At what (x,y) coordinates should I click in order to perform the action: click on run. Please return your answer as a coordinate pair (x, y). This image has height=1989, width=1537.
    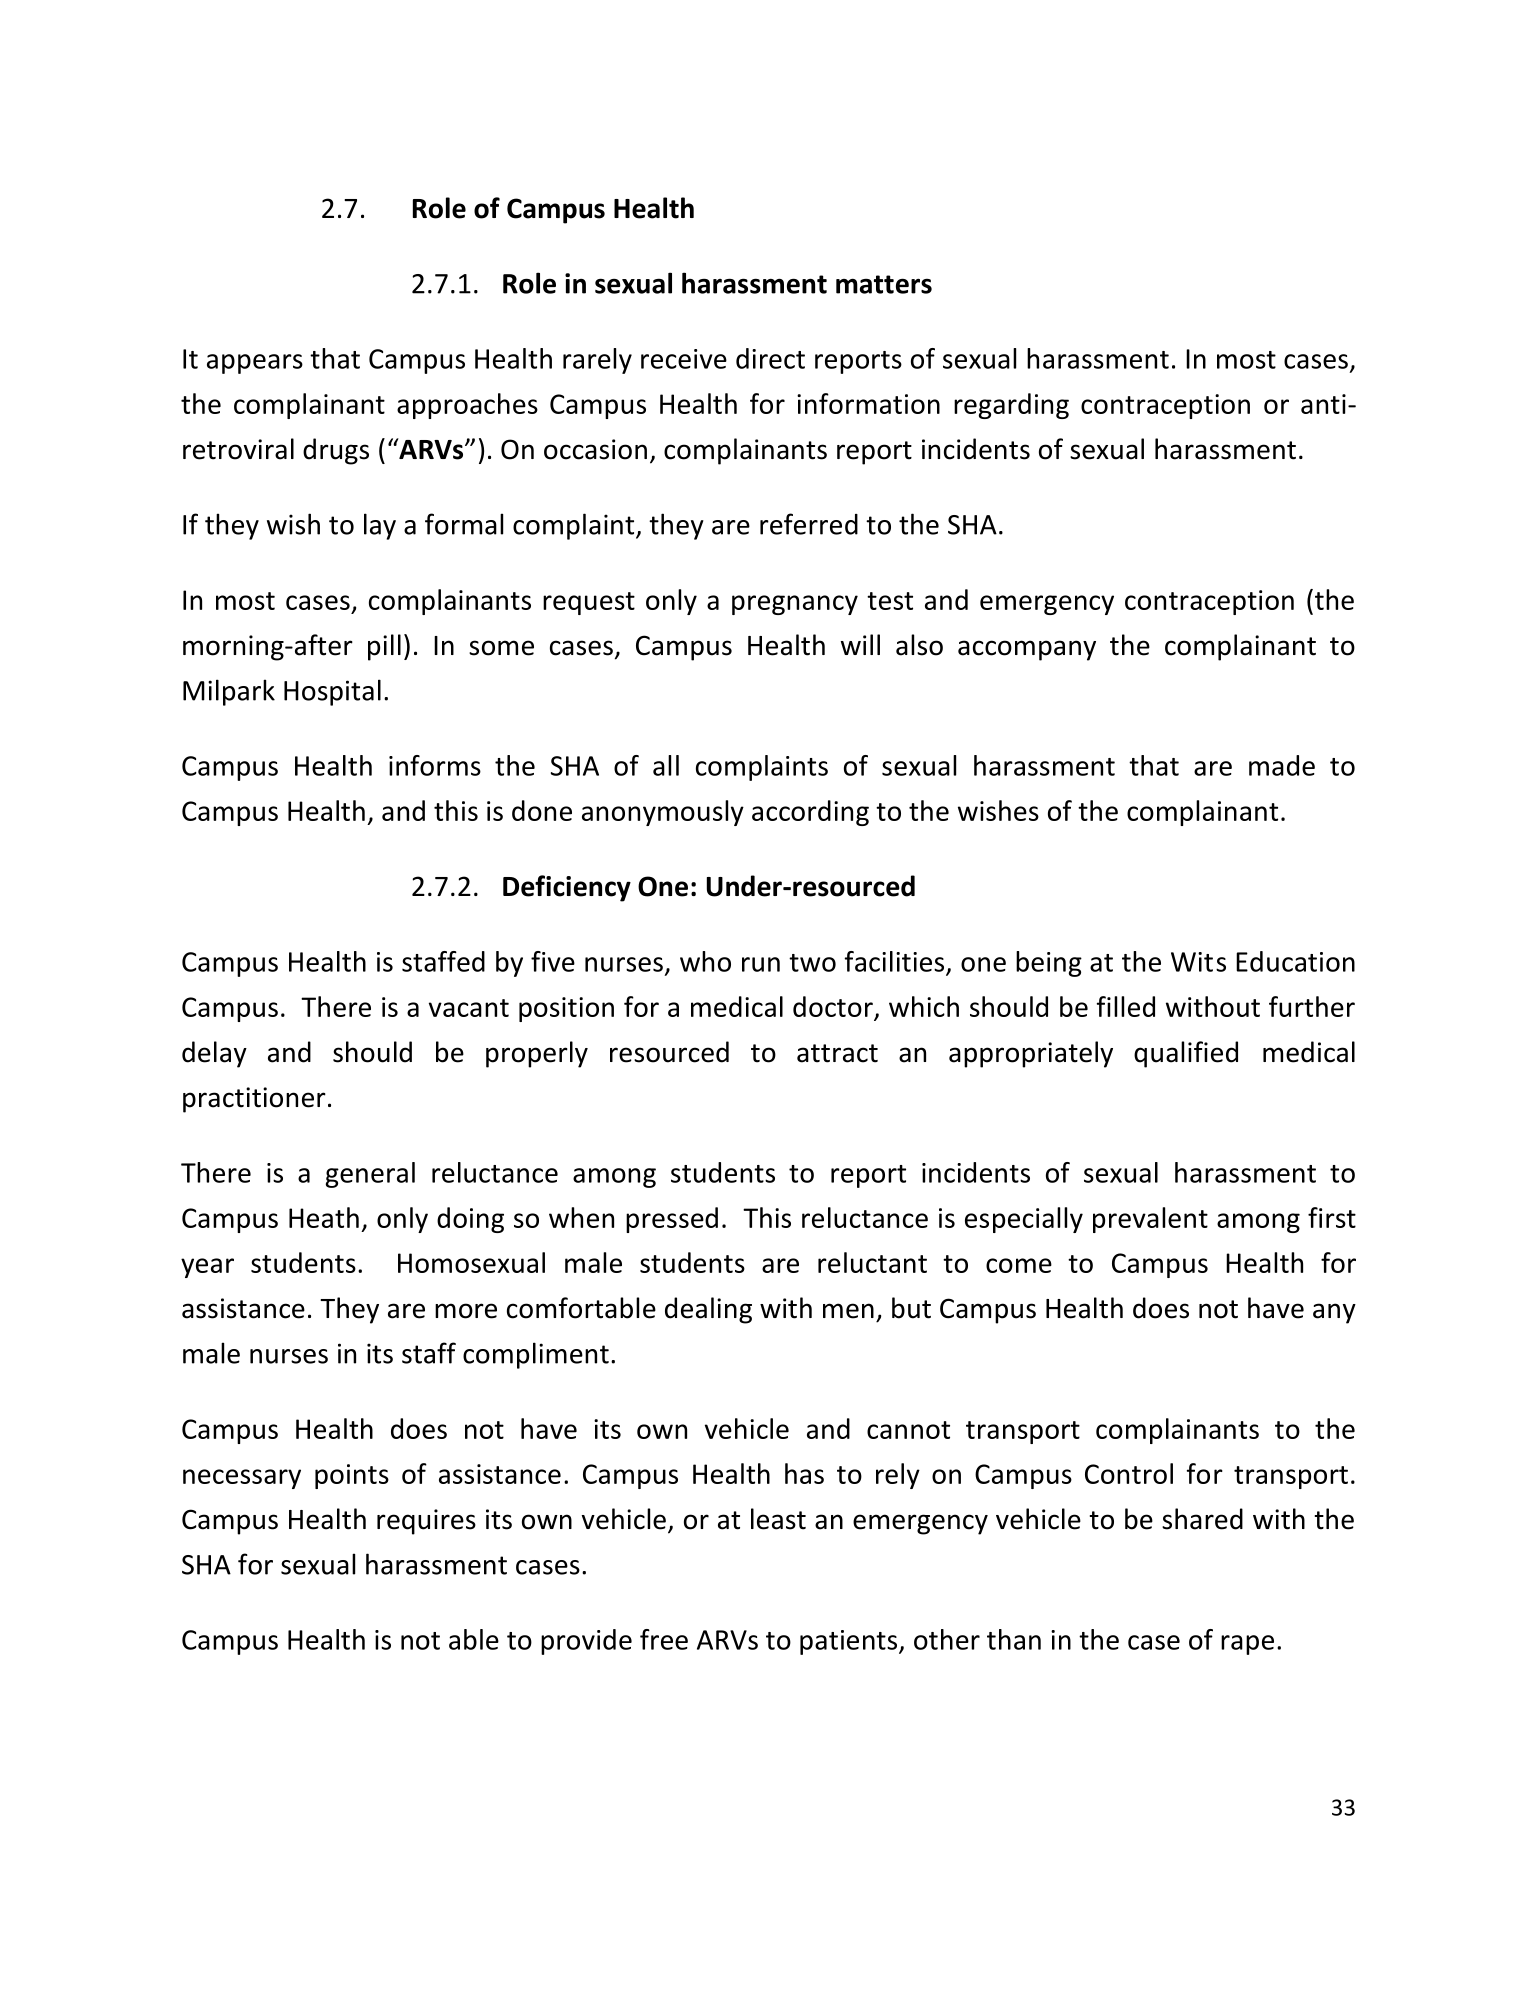
    Looking at the image, I should click on (761, 964).
